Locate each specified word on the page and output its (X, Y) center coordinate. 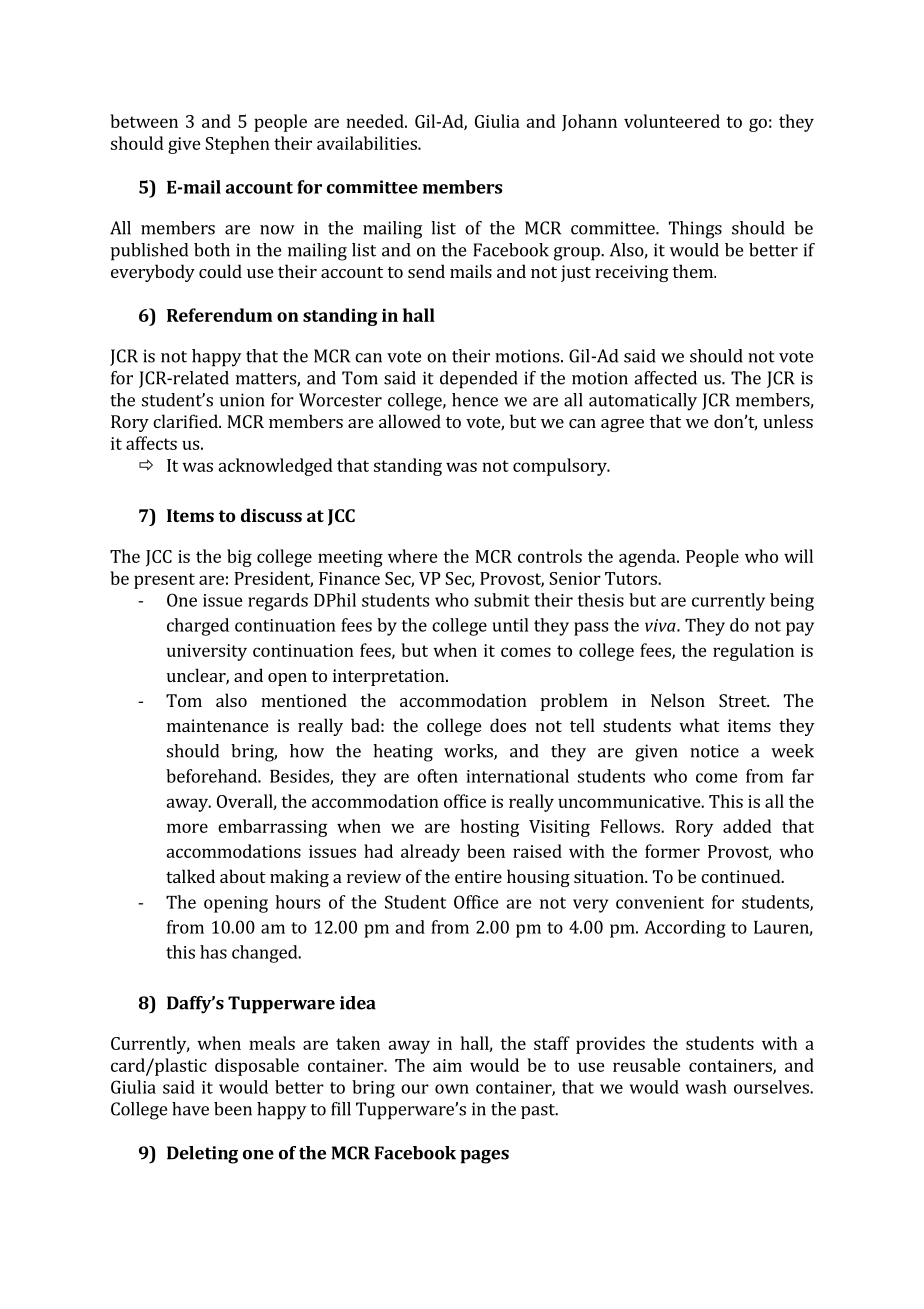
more (187, 828)
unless (788, 421)
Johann (589, 123)
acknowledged (275, 467)
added (747, 826)
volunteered (672, 121)
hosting (490, 828)
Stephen (237, 145)
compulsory (561, 467)
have (190, 1109)
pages (484, 1157)
